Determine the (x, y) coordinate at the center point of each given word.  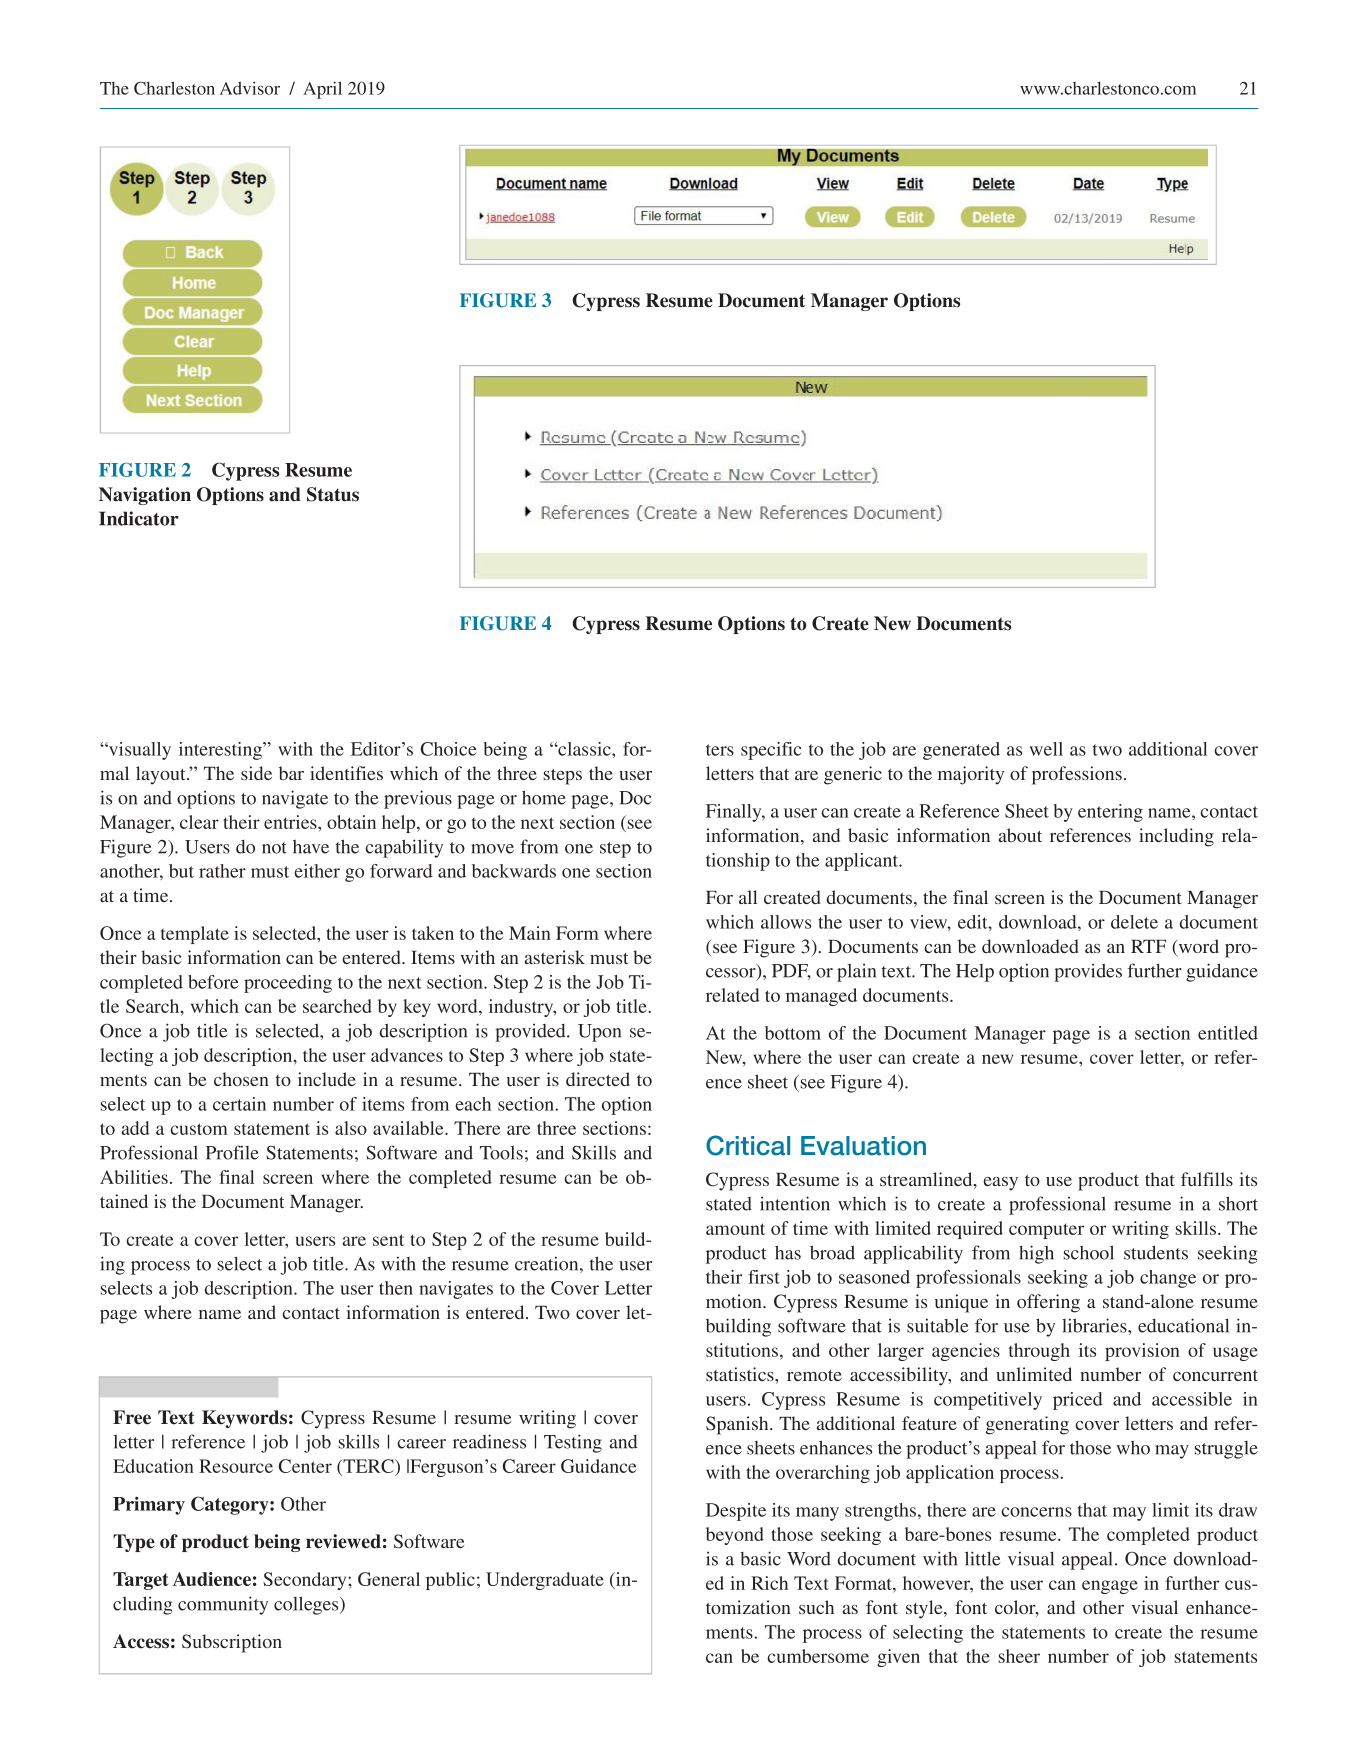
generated (961, 751)
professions (1077, 775)
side (256, 773)
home (544, 797)
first (764, 1277)
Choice (449, 749)
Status (333, 494)
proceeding (288, 984)
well (1046, 749)
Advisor (250, 88)
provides (1088, 972)
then (396, 1288)
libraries (1095, 1325)
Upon (599, 1033)
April (322, 90)
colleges (307, 1605)
